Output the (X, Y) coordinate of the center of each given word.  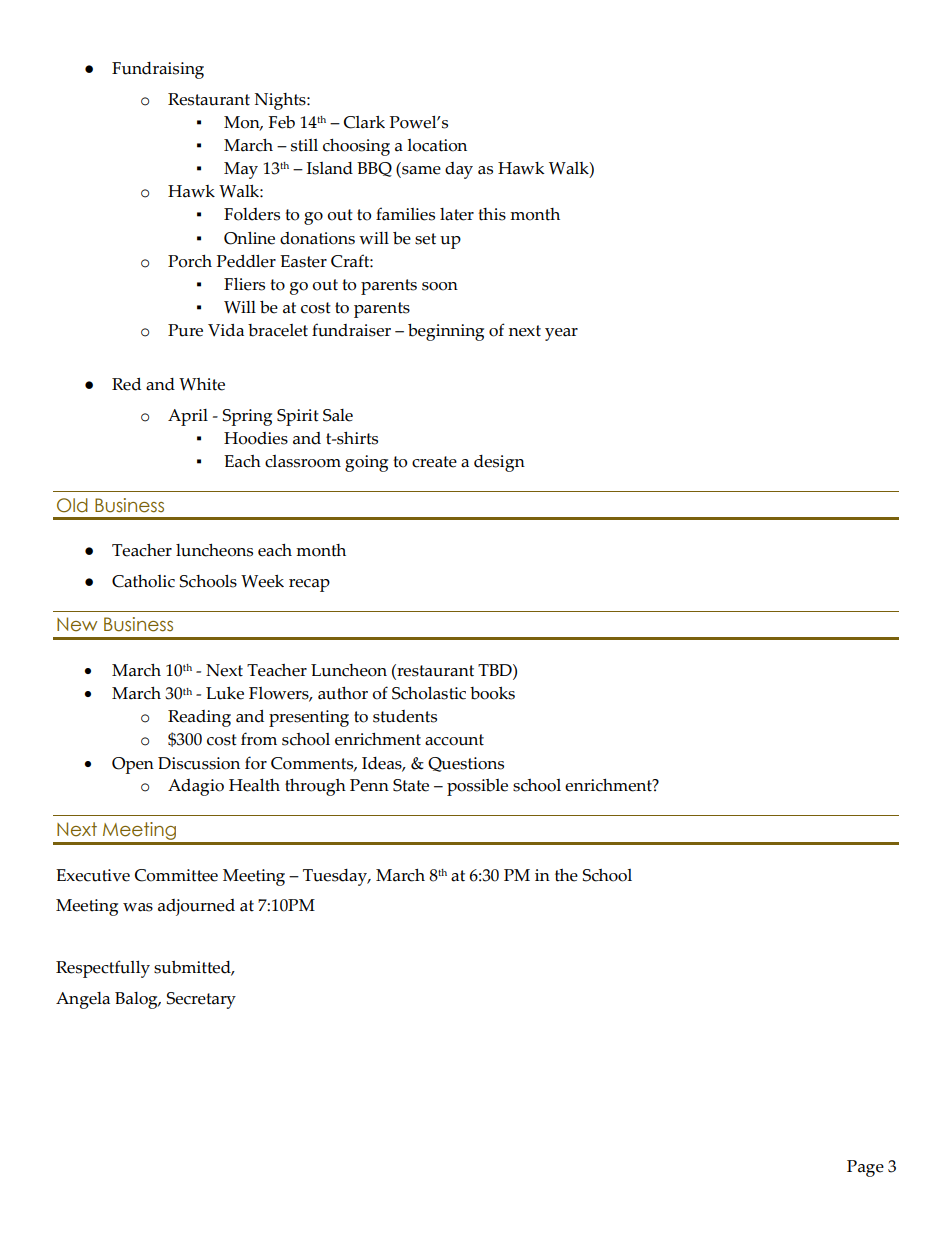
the (566, 875)
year (561, 334)
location (437, 145)
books (492, 693)
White (202, 384)
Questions (466, 764)
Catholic (143, 581)
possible (477, 787)
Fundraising (158, 70)
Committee (176, 875)
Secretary (201, 1000)
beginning (446, 332)
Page (865, 1168)
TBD (496, 670)
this (492, 214)
